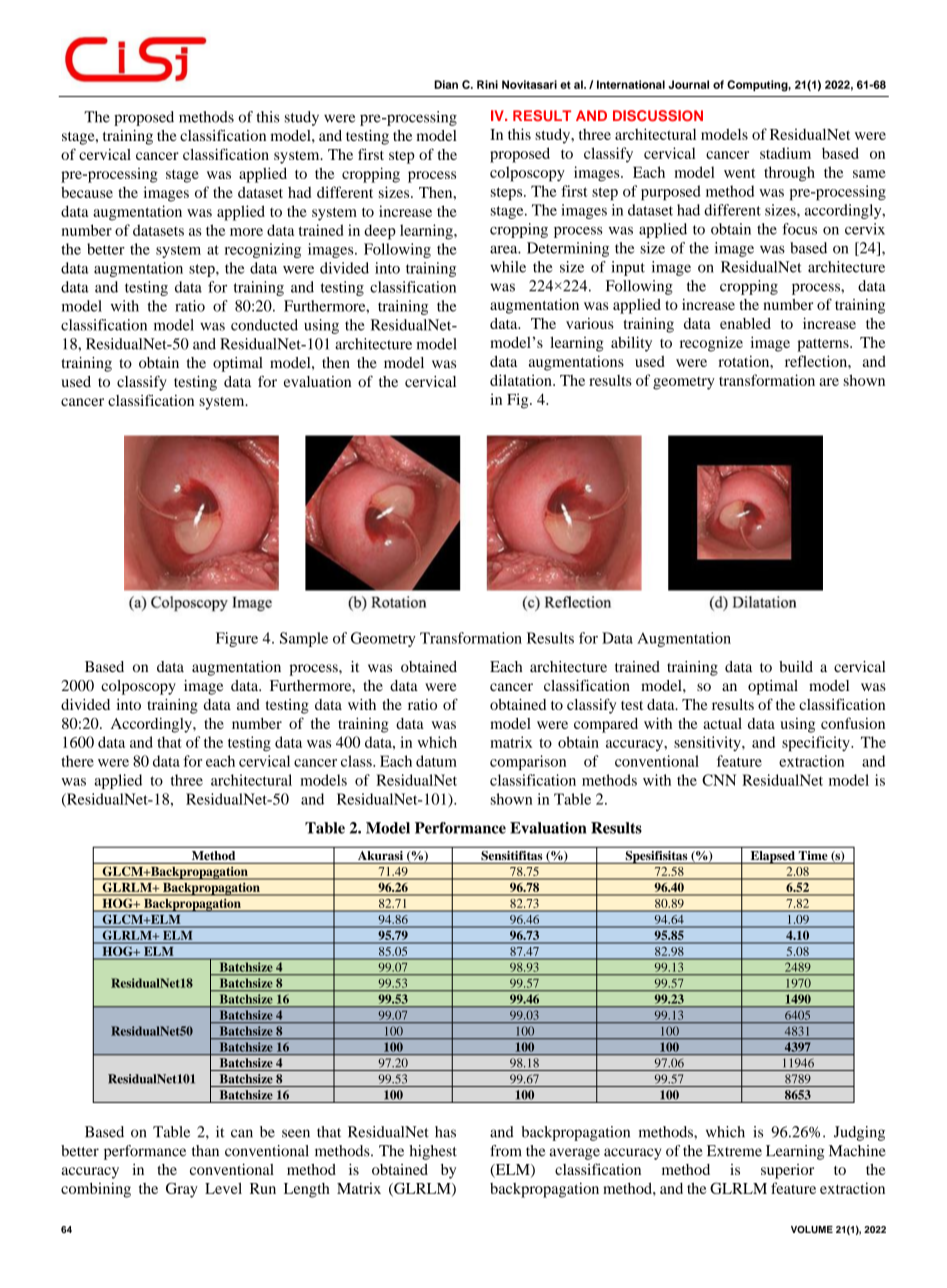 This screenshot has height=1288, width=947. I want to click on build, so click(796, 666).
